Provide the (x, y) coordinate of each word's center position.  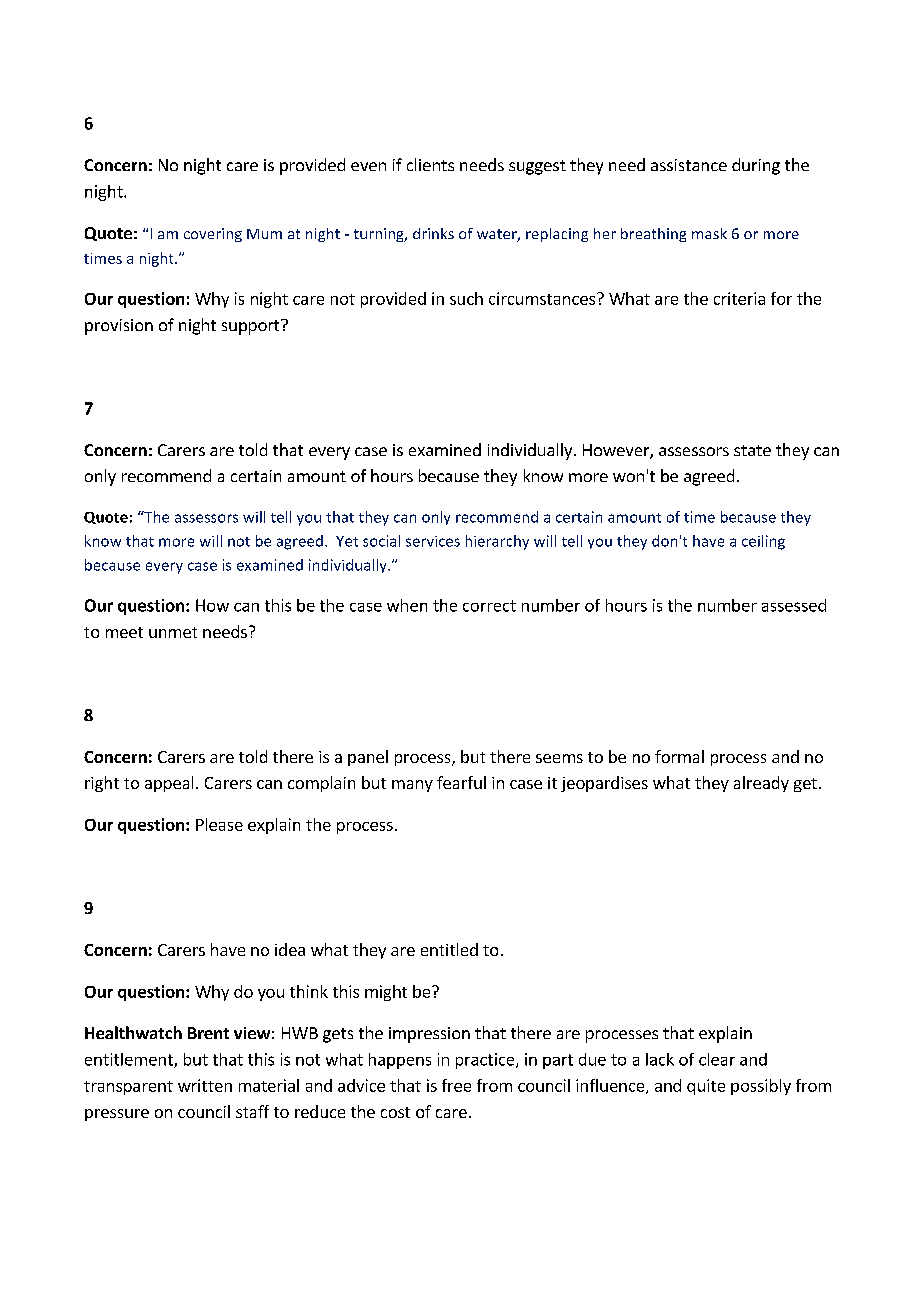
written (205, 1085)
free (456, 1085)
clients (430, 164)
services (433, 541)
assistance (689, 165)
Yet (347, 541)
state (752, 450)
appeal (169, 784)
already (761, 784)
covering (213, 235)
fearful (461, 782)
